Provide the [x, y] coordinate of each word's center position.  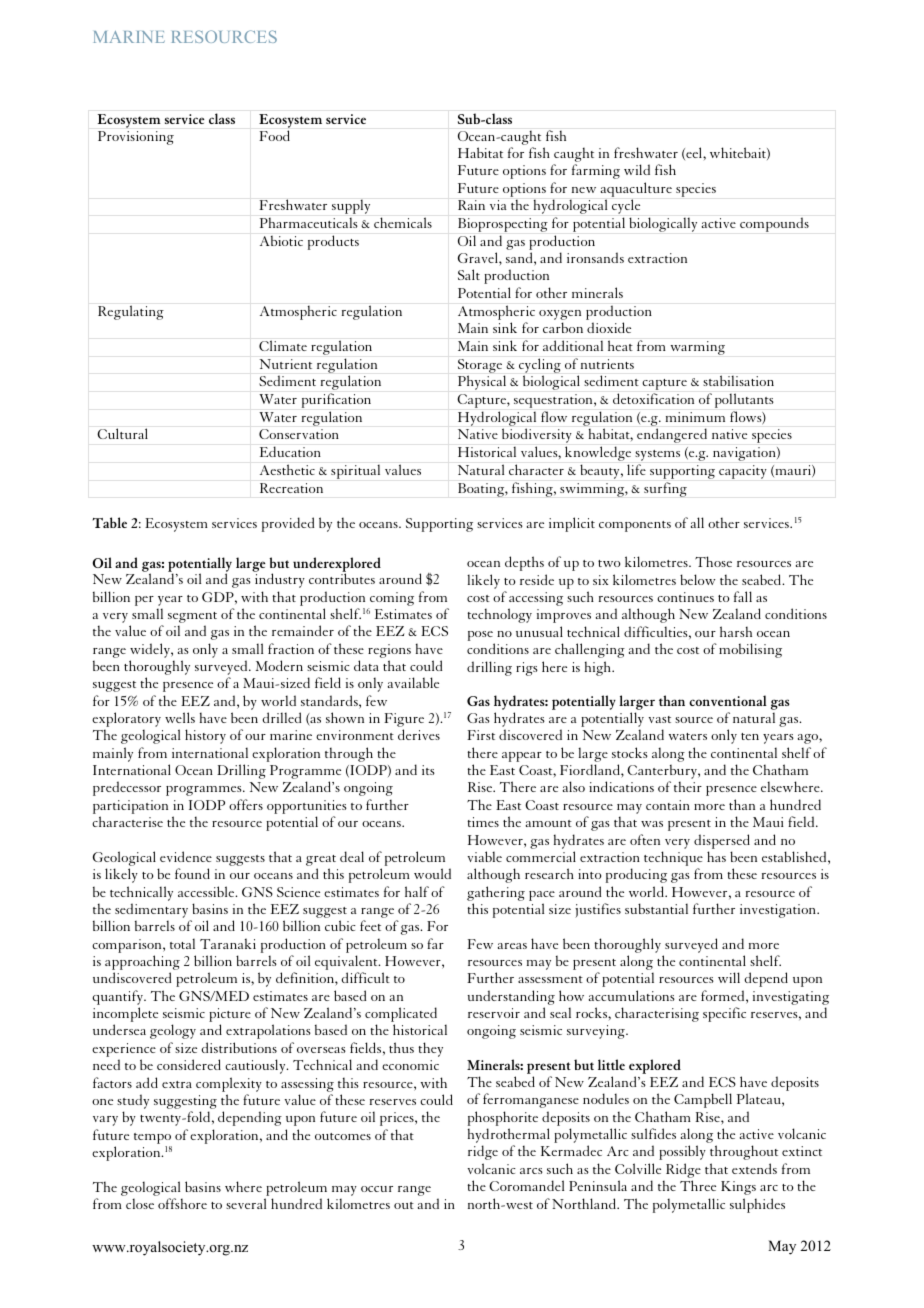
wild [637, 169]
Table [110, 522]
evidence [186, 856]
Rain [471, 205]
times [483, 822]
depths [524, 563]
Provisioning [136, 138]
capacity [743, 472]
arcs [531, 1171]
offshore [182, 1203]
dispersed [722, 841]
